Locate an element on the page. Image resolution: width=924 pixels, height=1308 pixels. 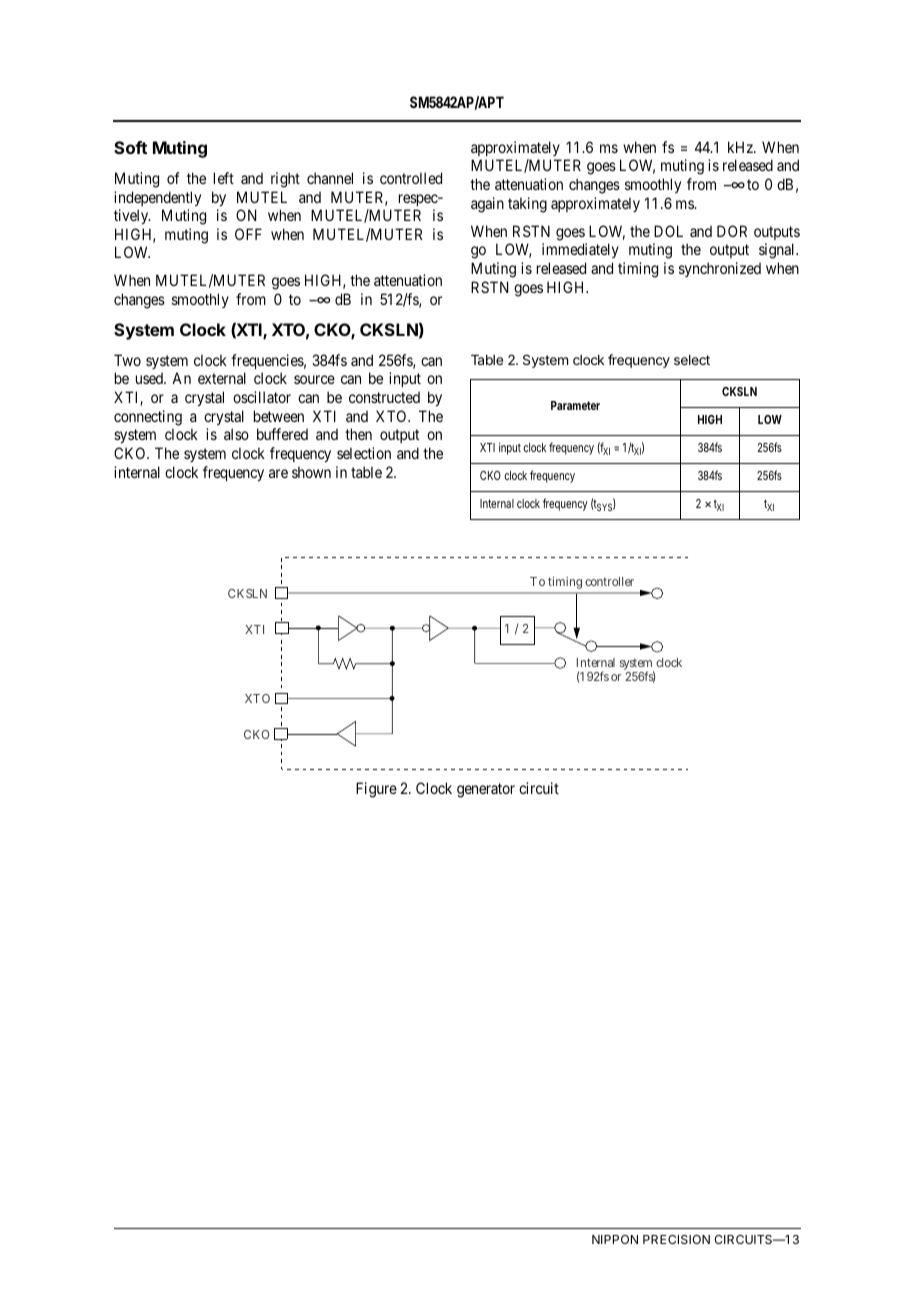
generator is located at coordinates (486, 790).
